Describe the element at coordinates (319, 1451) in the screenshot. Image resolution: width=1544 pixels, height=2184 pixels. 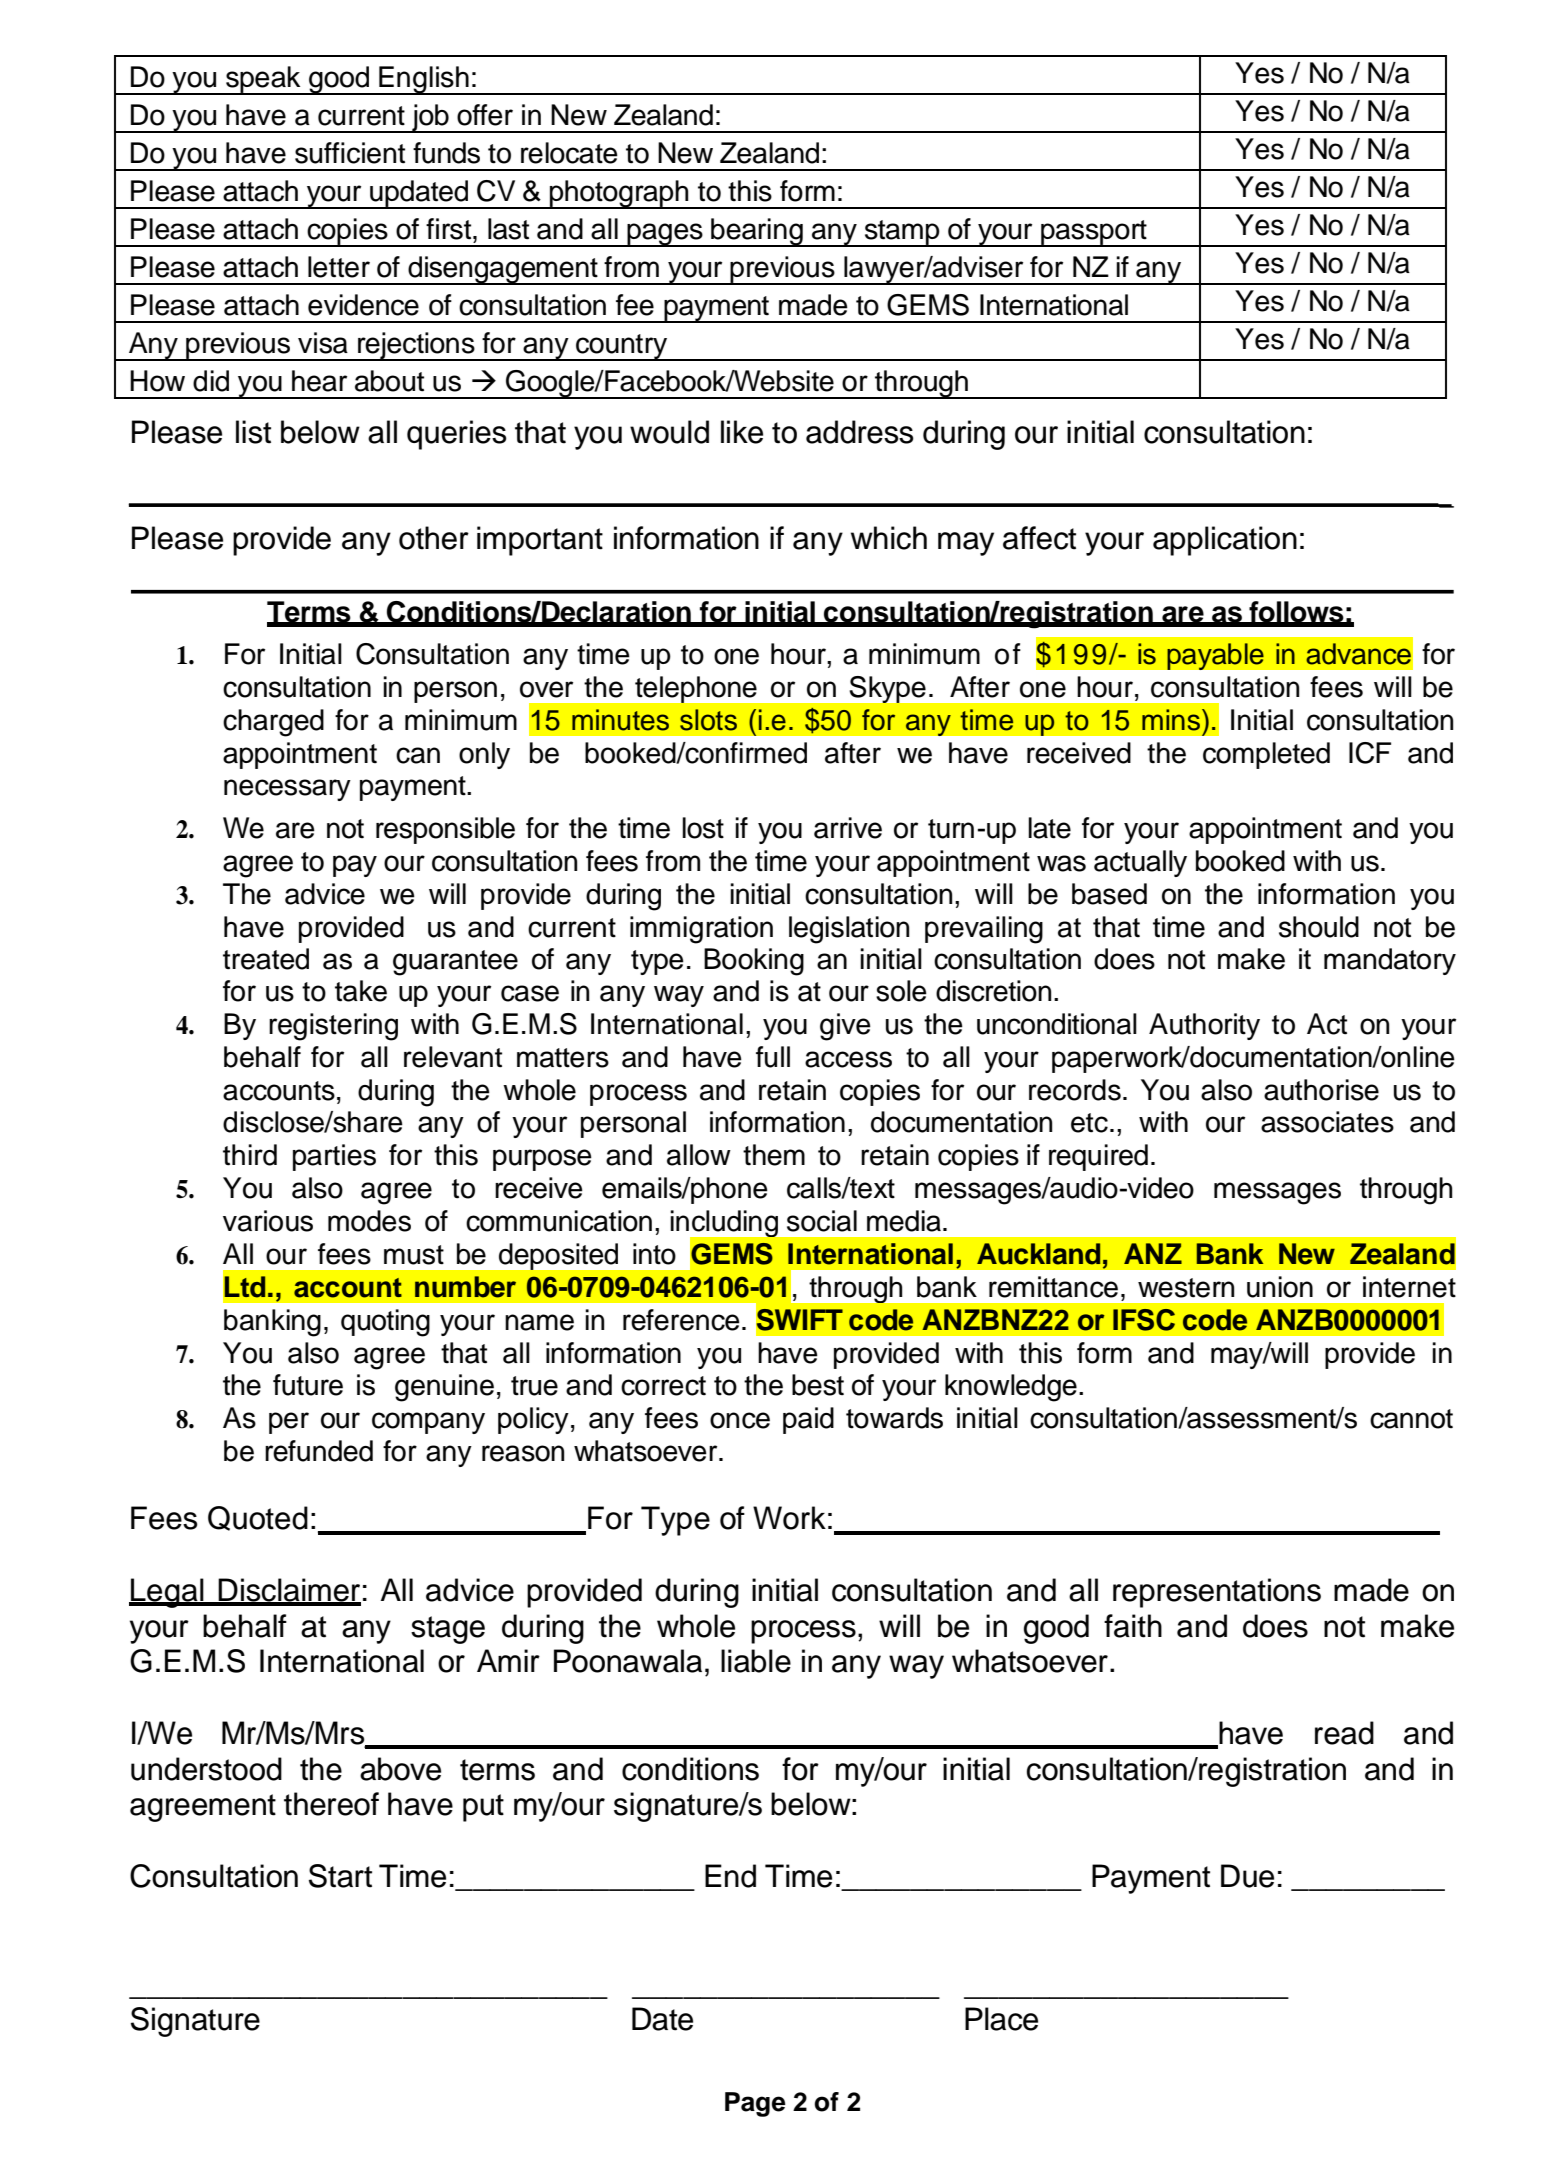
I see `refunded` at that location.
